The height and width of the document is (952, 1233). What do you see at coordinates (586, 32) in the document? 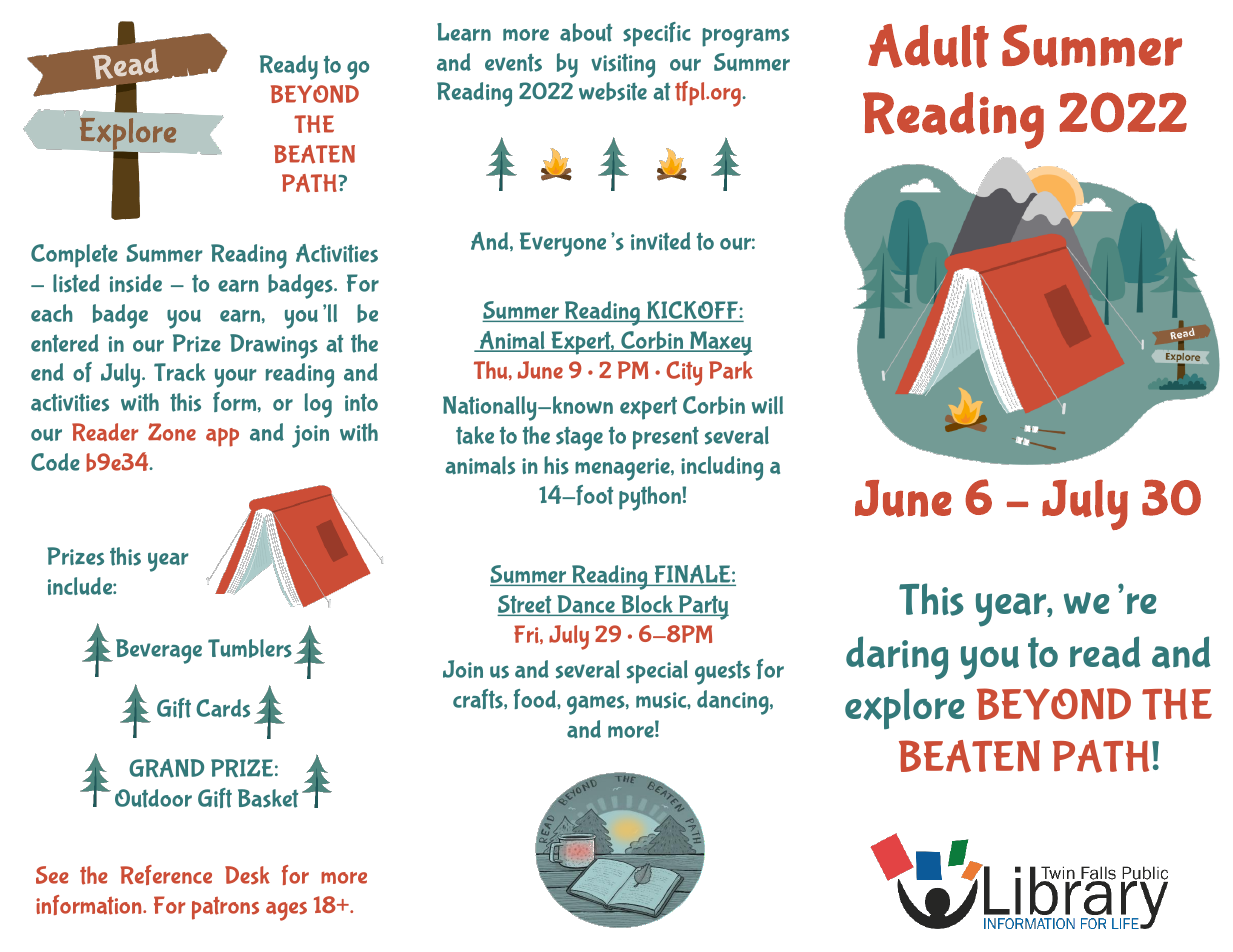
I see `about` at bounding box center [586, 32].
